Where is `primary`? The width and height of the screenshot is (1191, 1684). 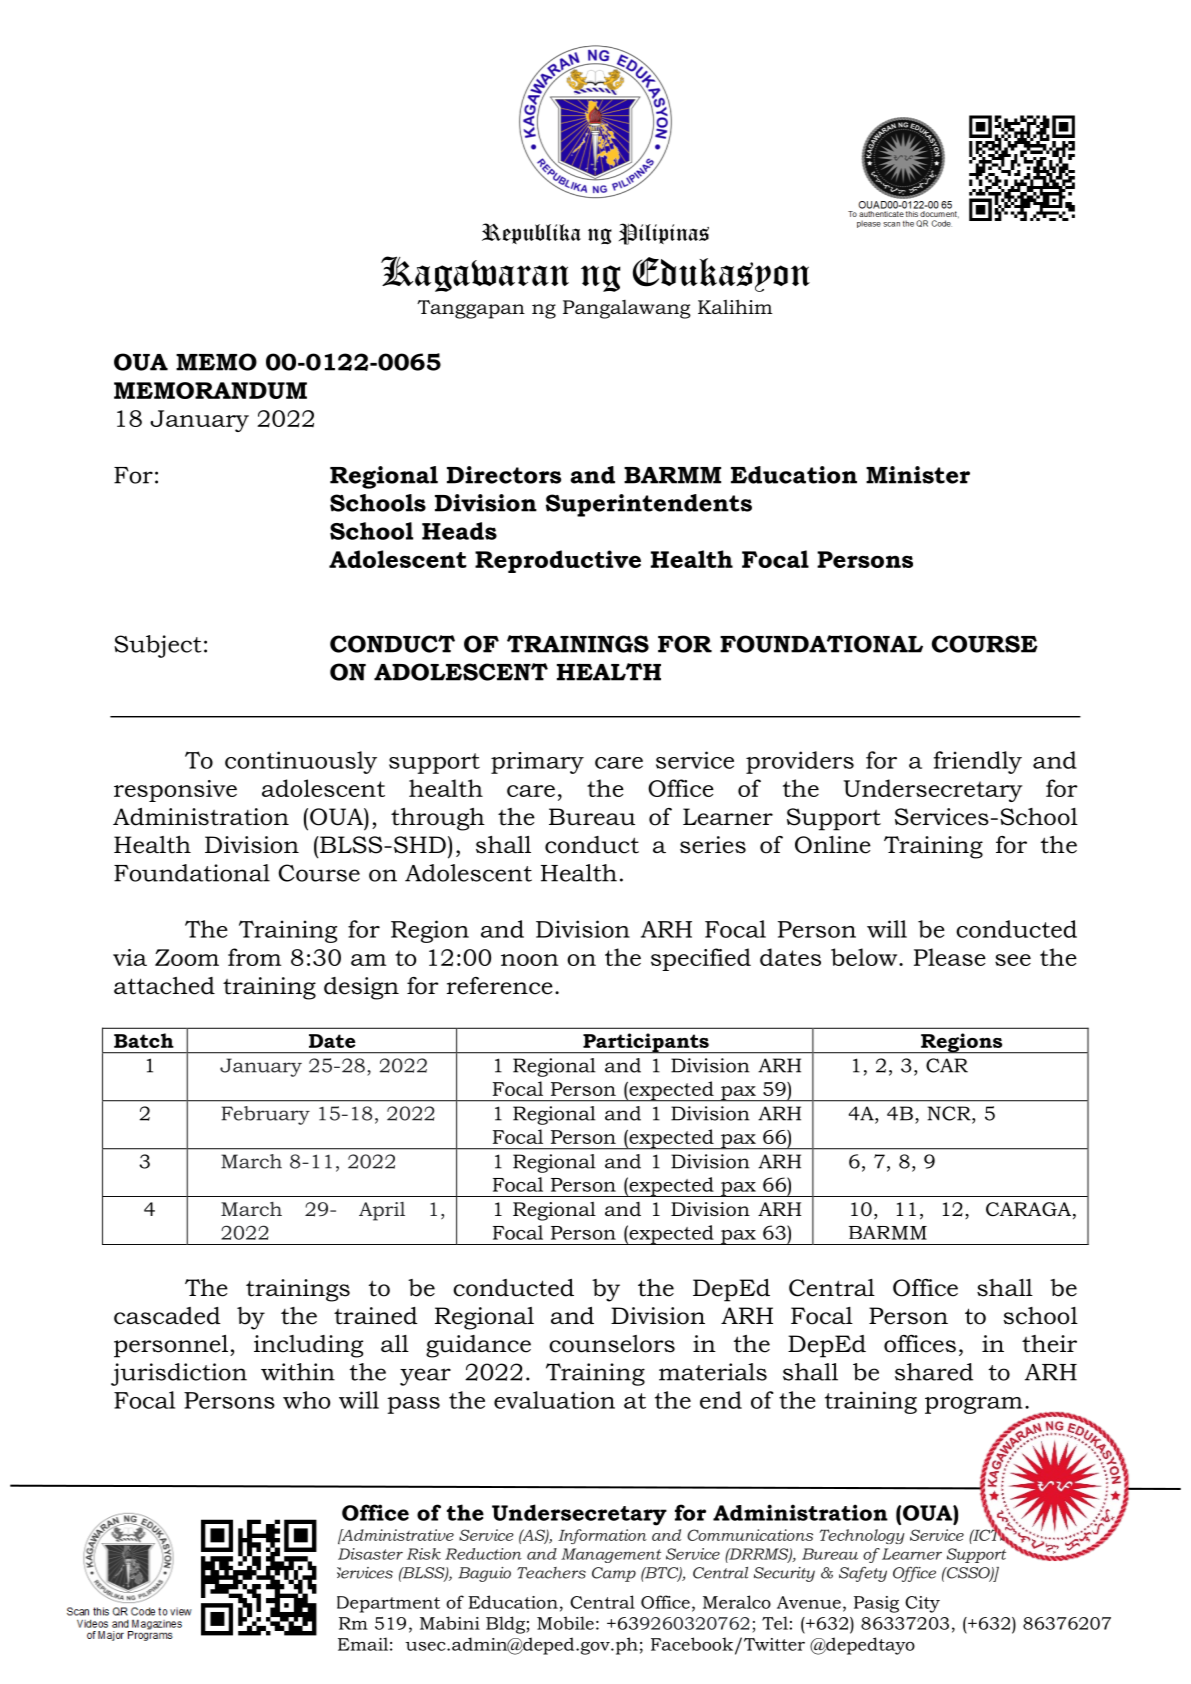
primary is located at coordinates (537, 763).
